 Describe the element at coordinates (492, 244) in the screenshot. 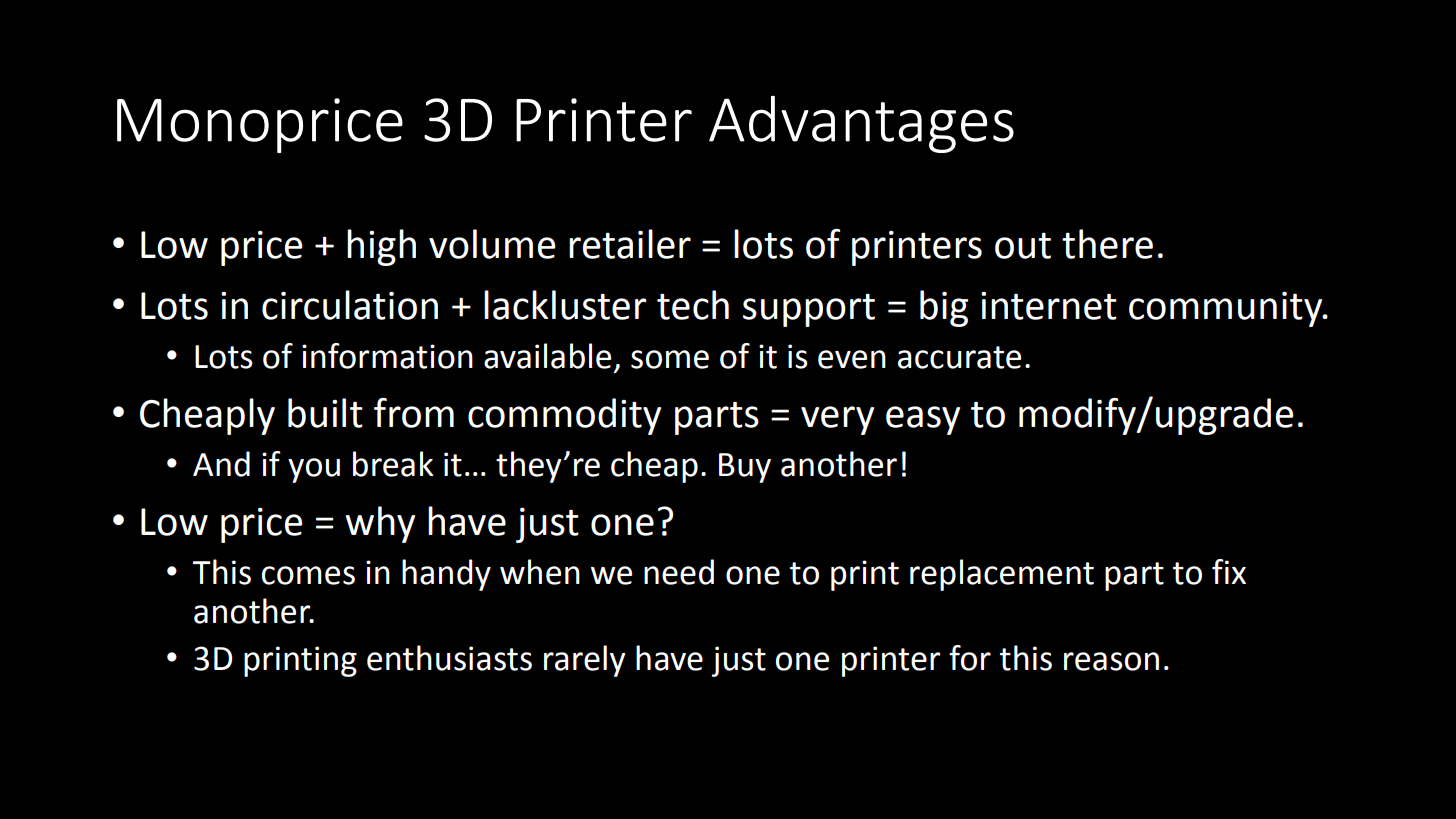

I see `volume` at that location.
